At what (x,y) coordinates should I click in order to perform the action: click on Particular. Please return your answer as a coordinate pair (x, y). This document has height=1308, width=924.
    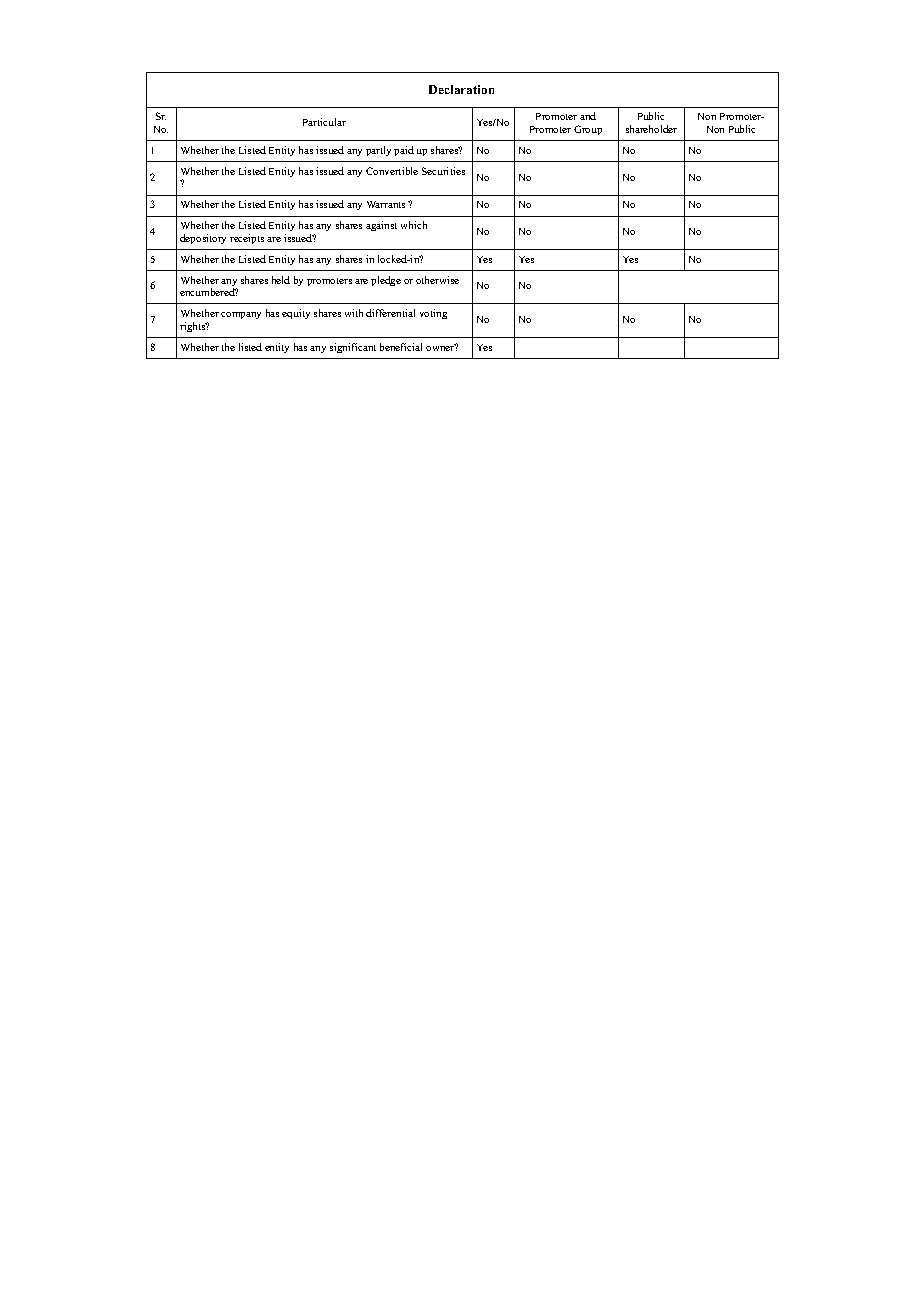
    Looking at the image, I should click on (324, 122).
